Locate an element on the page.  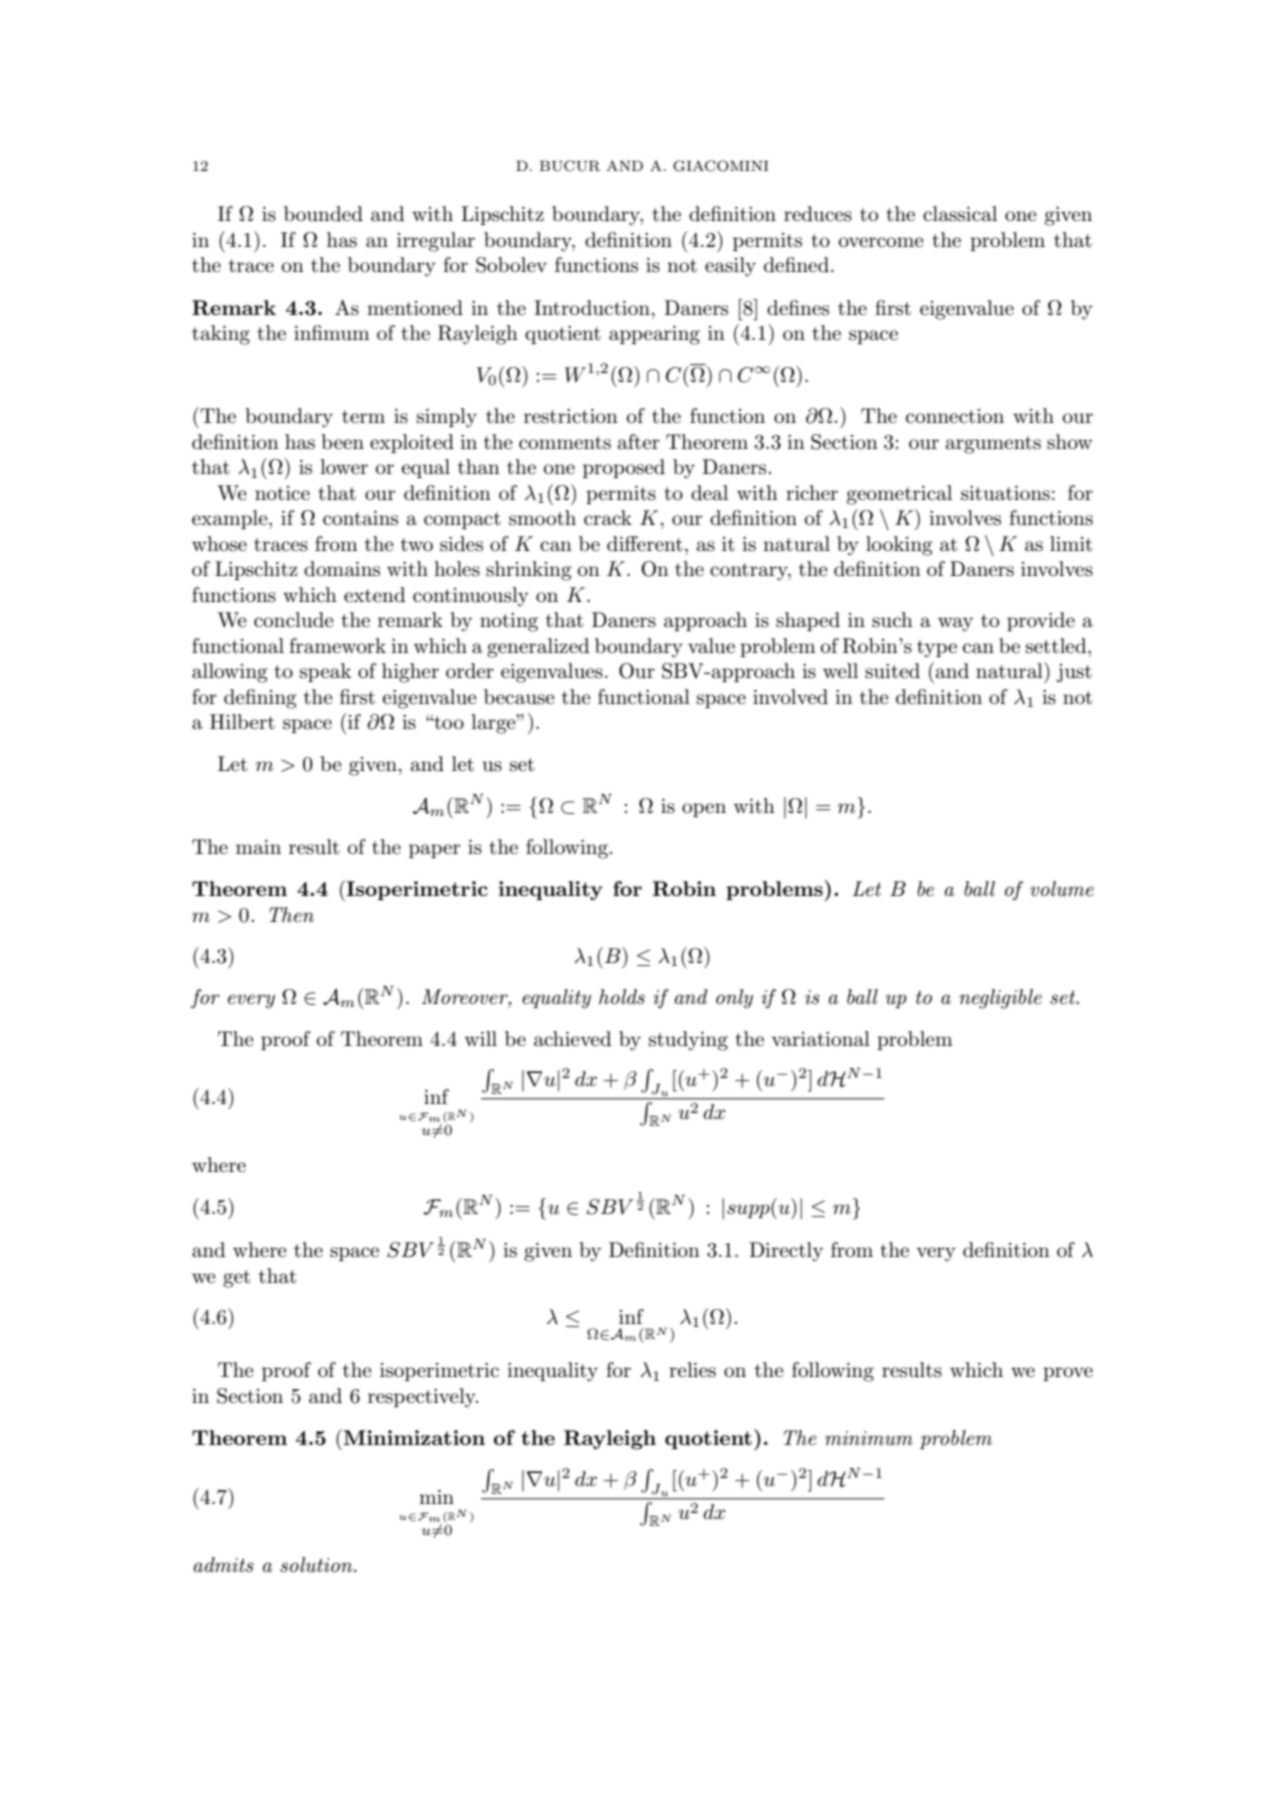
classical is located at coordinates (960, 214).
